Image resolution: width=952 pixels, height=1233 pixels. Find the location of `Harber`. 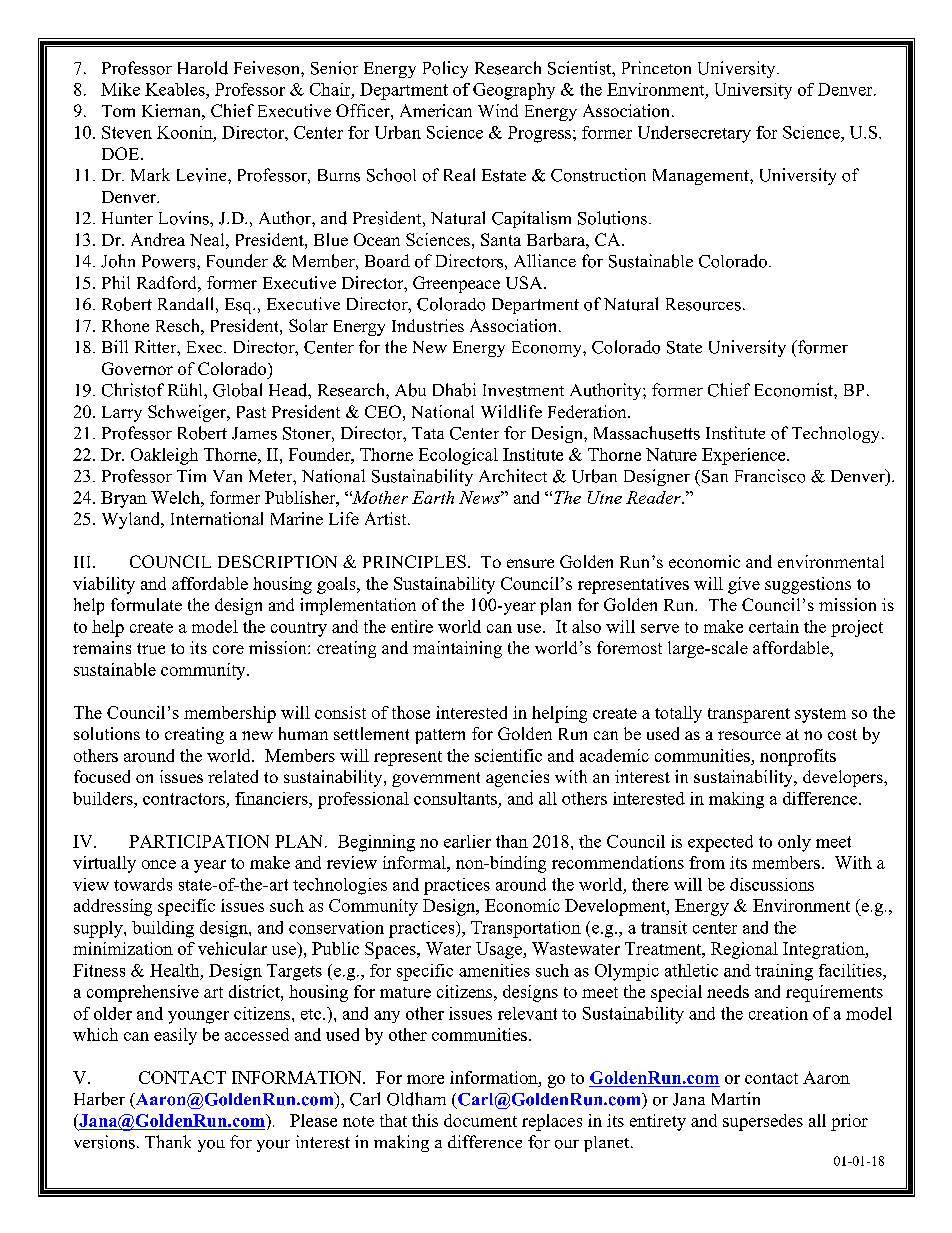

Harber is located at coordinates (99, 1099).
